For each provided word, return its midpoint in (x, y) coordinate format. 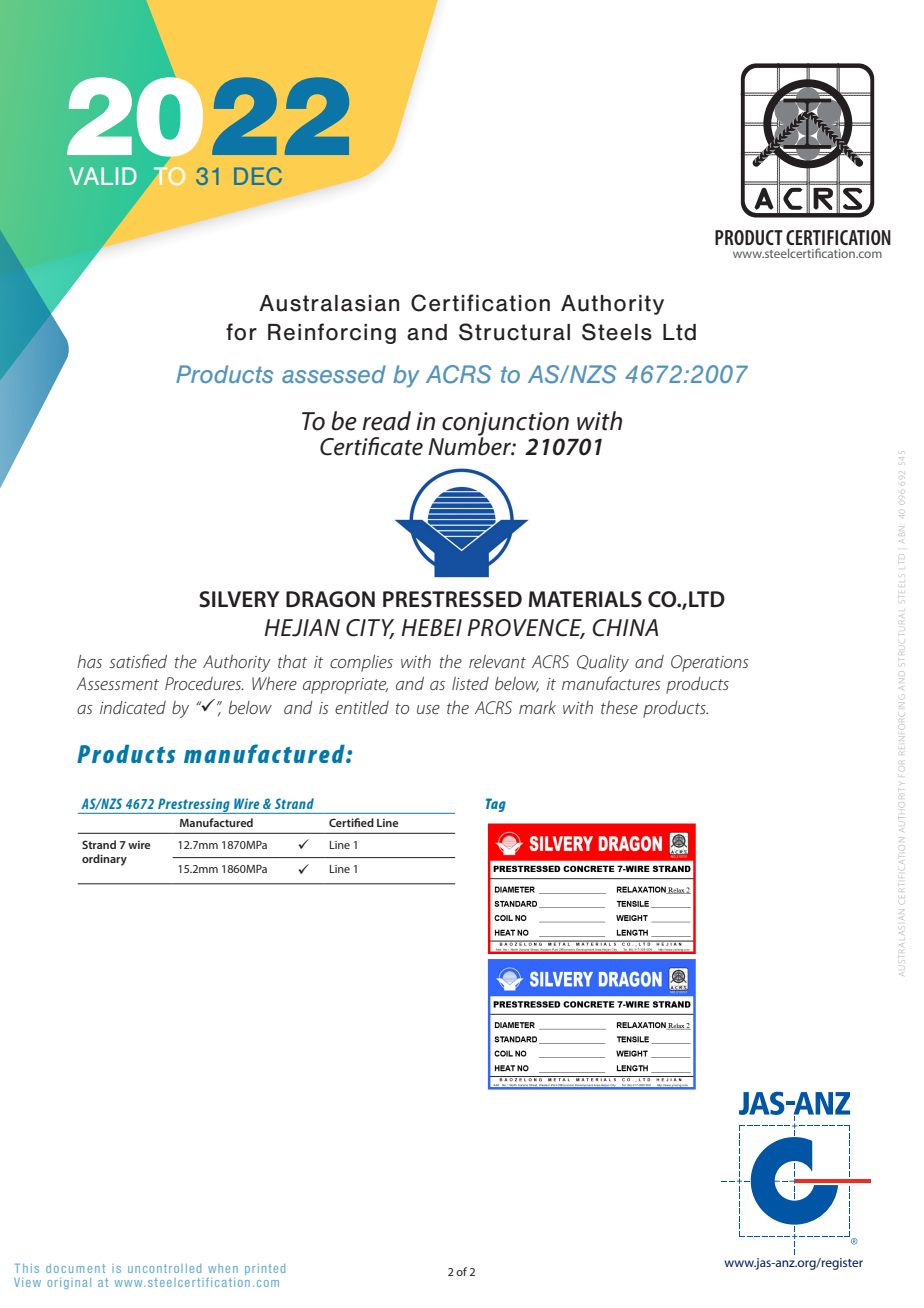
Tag (496, 805)
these (619, 707)
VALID (103, 176)
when (223, 1268)
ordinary (104, 860)
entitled (362, 707)
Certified (351, 822)
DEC (258, 176)
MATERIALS (585, 599)
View (27, 1282)
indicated (133, 707)
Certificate (371, 446)
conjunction (505, 425)
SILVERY (239, 599)
